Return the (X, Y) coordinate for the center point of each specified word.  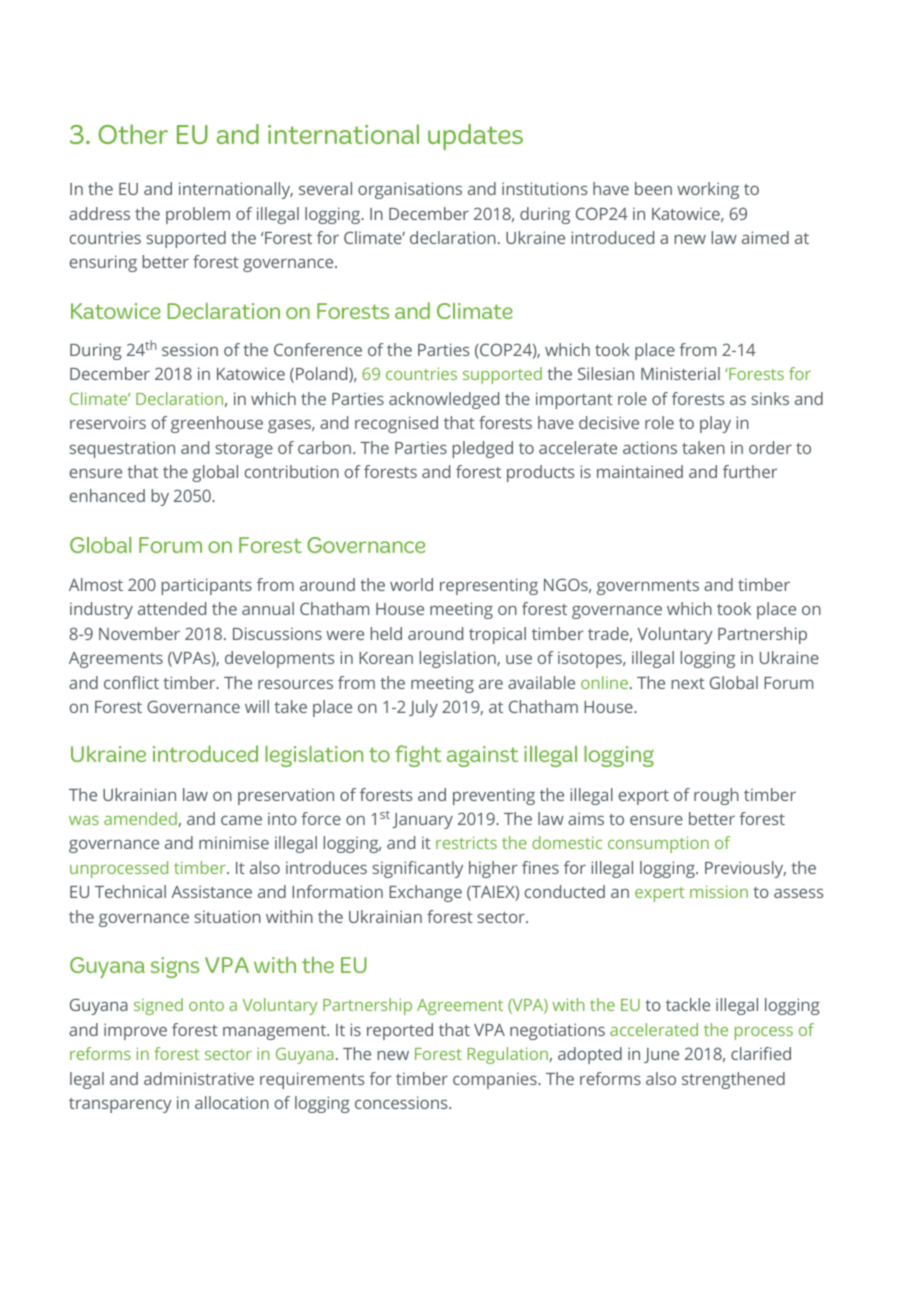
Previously (745, 869)
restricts (466, 842)
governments (648, 587)
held (386, 633)
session (190, 349)
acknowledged (444, 400)
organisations (410, 190)
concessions (402, 1102)
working (708, 190)
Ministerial (680, 373)
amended (141, 819)
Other (133, 134)
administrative (199, 1078)
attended (172, 608)
